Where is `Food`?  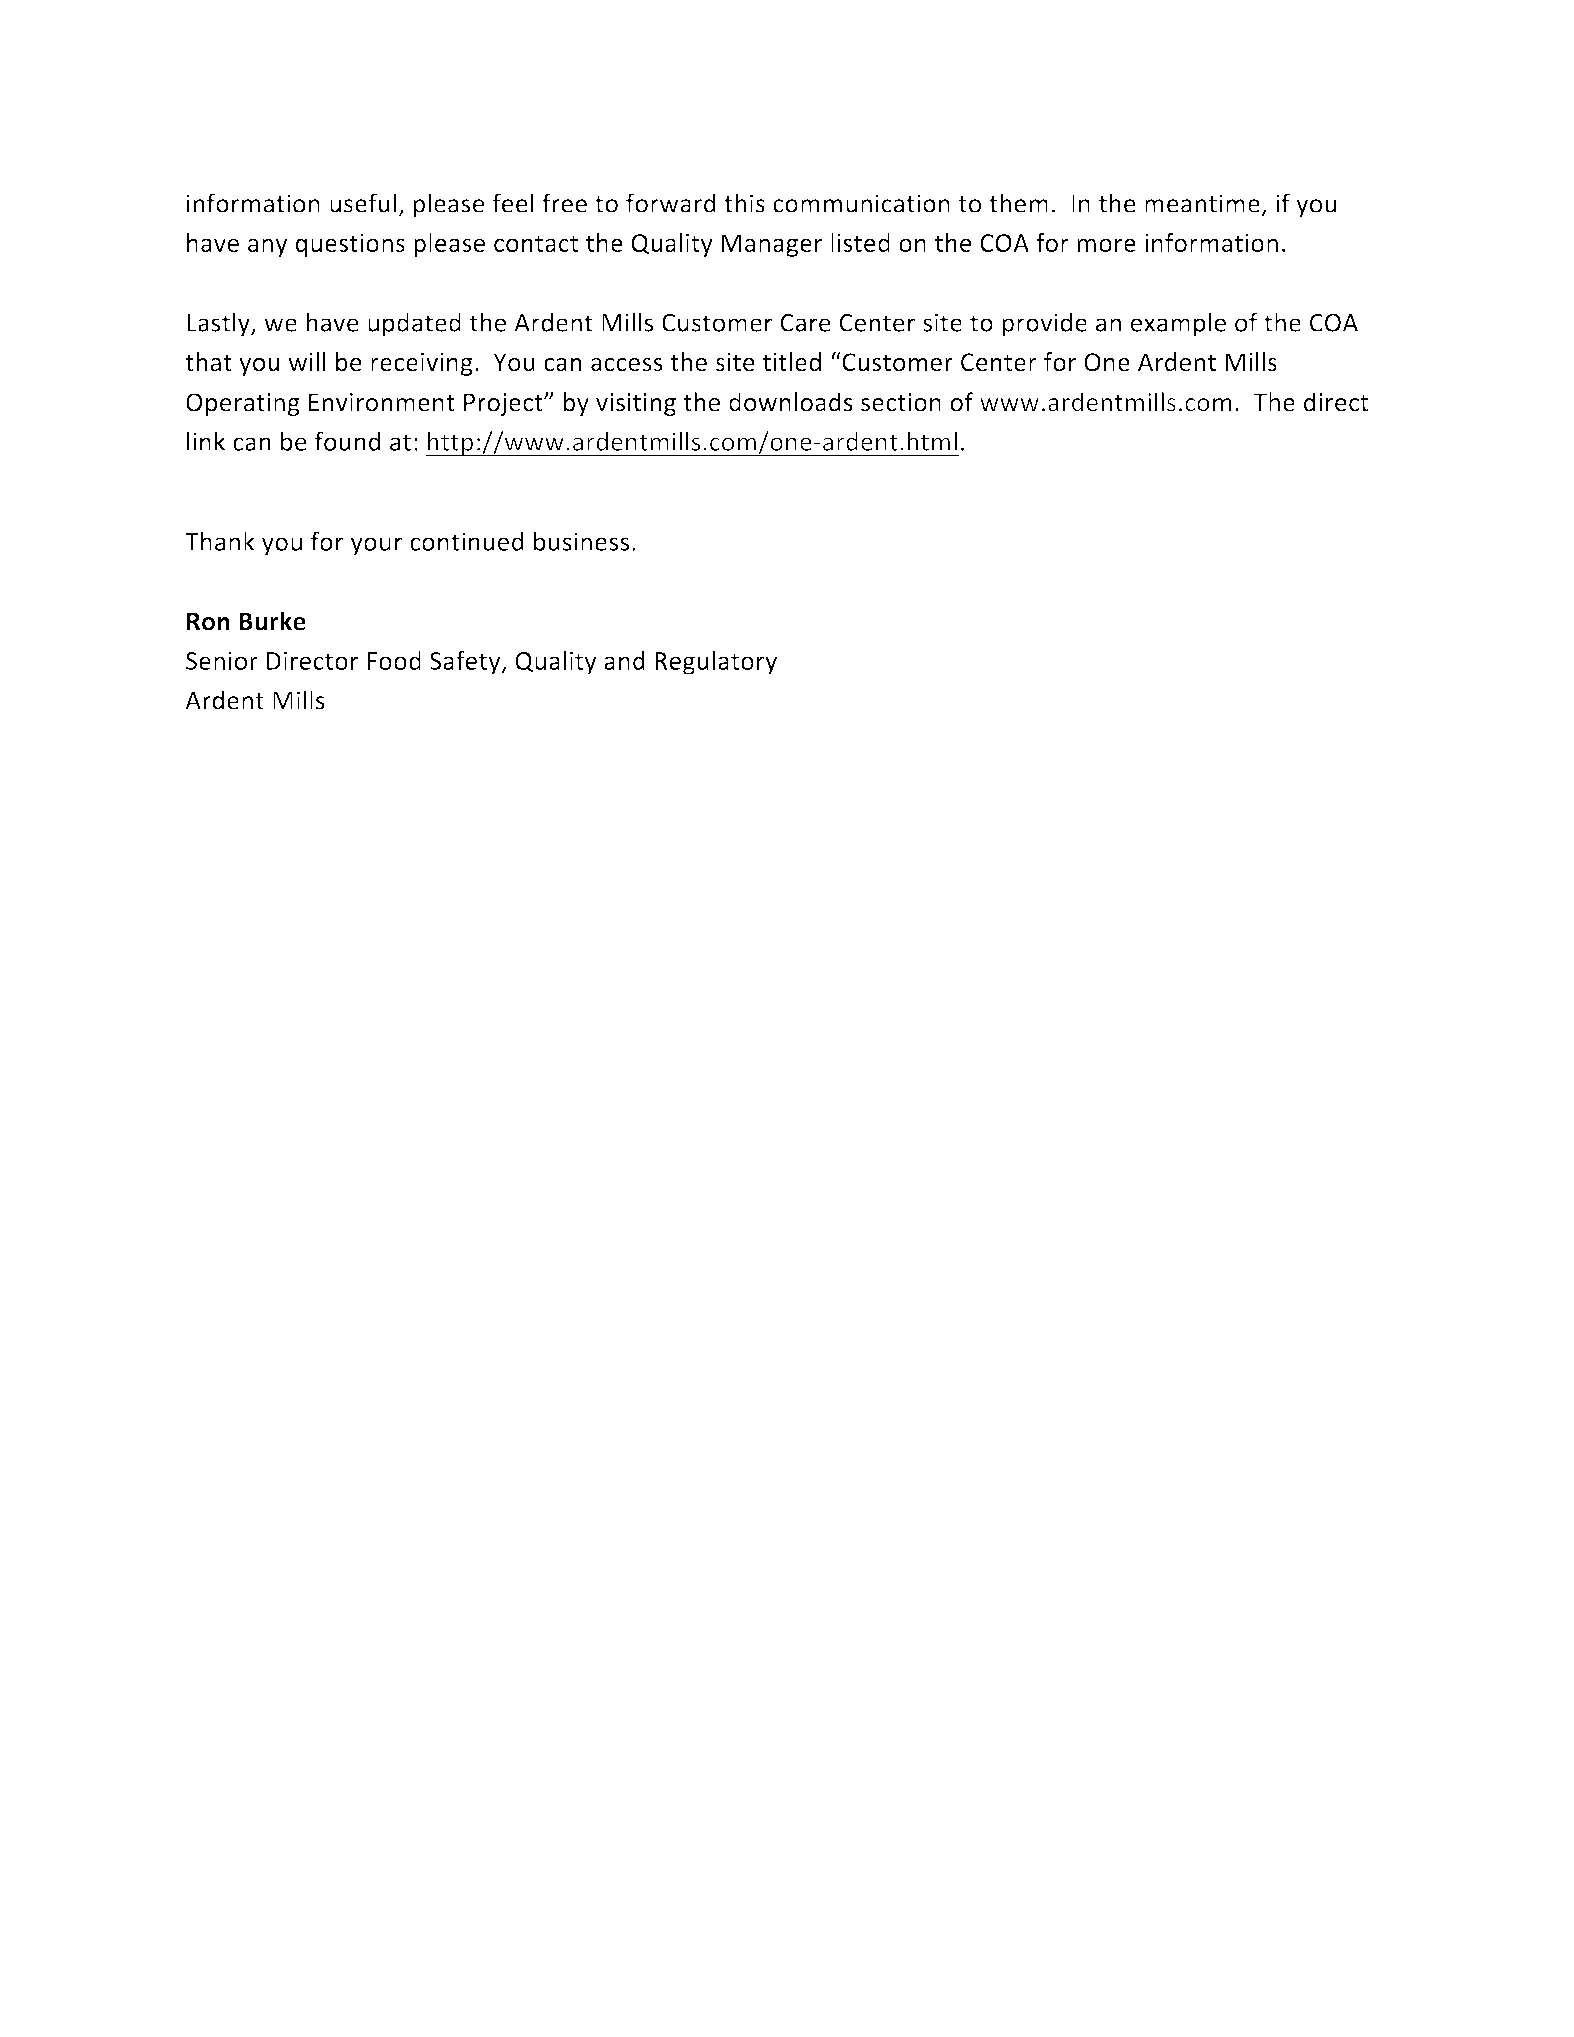
Food is located at coordinates (394, 660).
